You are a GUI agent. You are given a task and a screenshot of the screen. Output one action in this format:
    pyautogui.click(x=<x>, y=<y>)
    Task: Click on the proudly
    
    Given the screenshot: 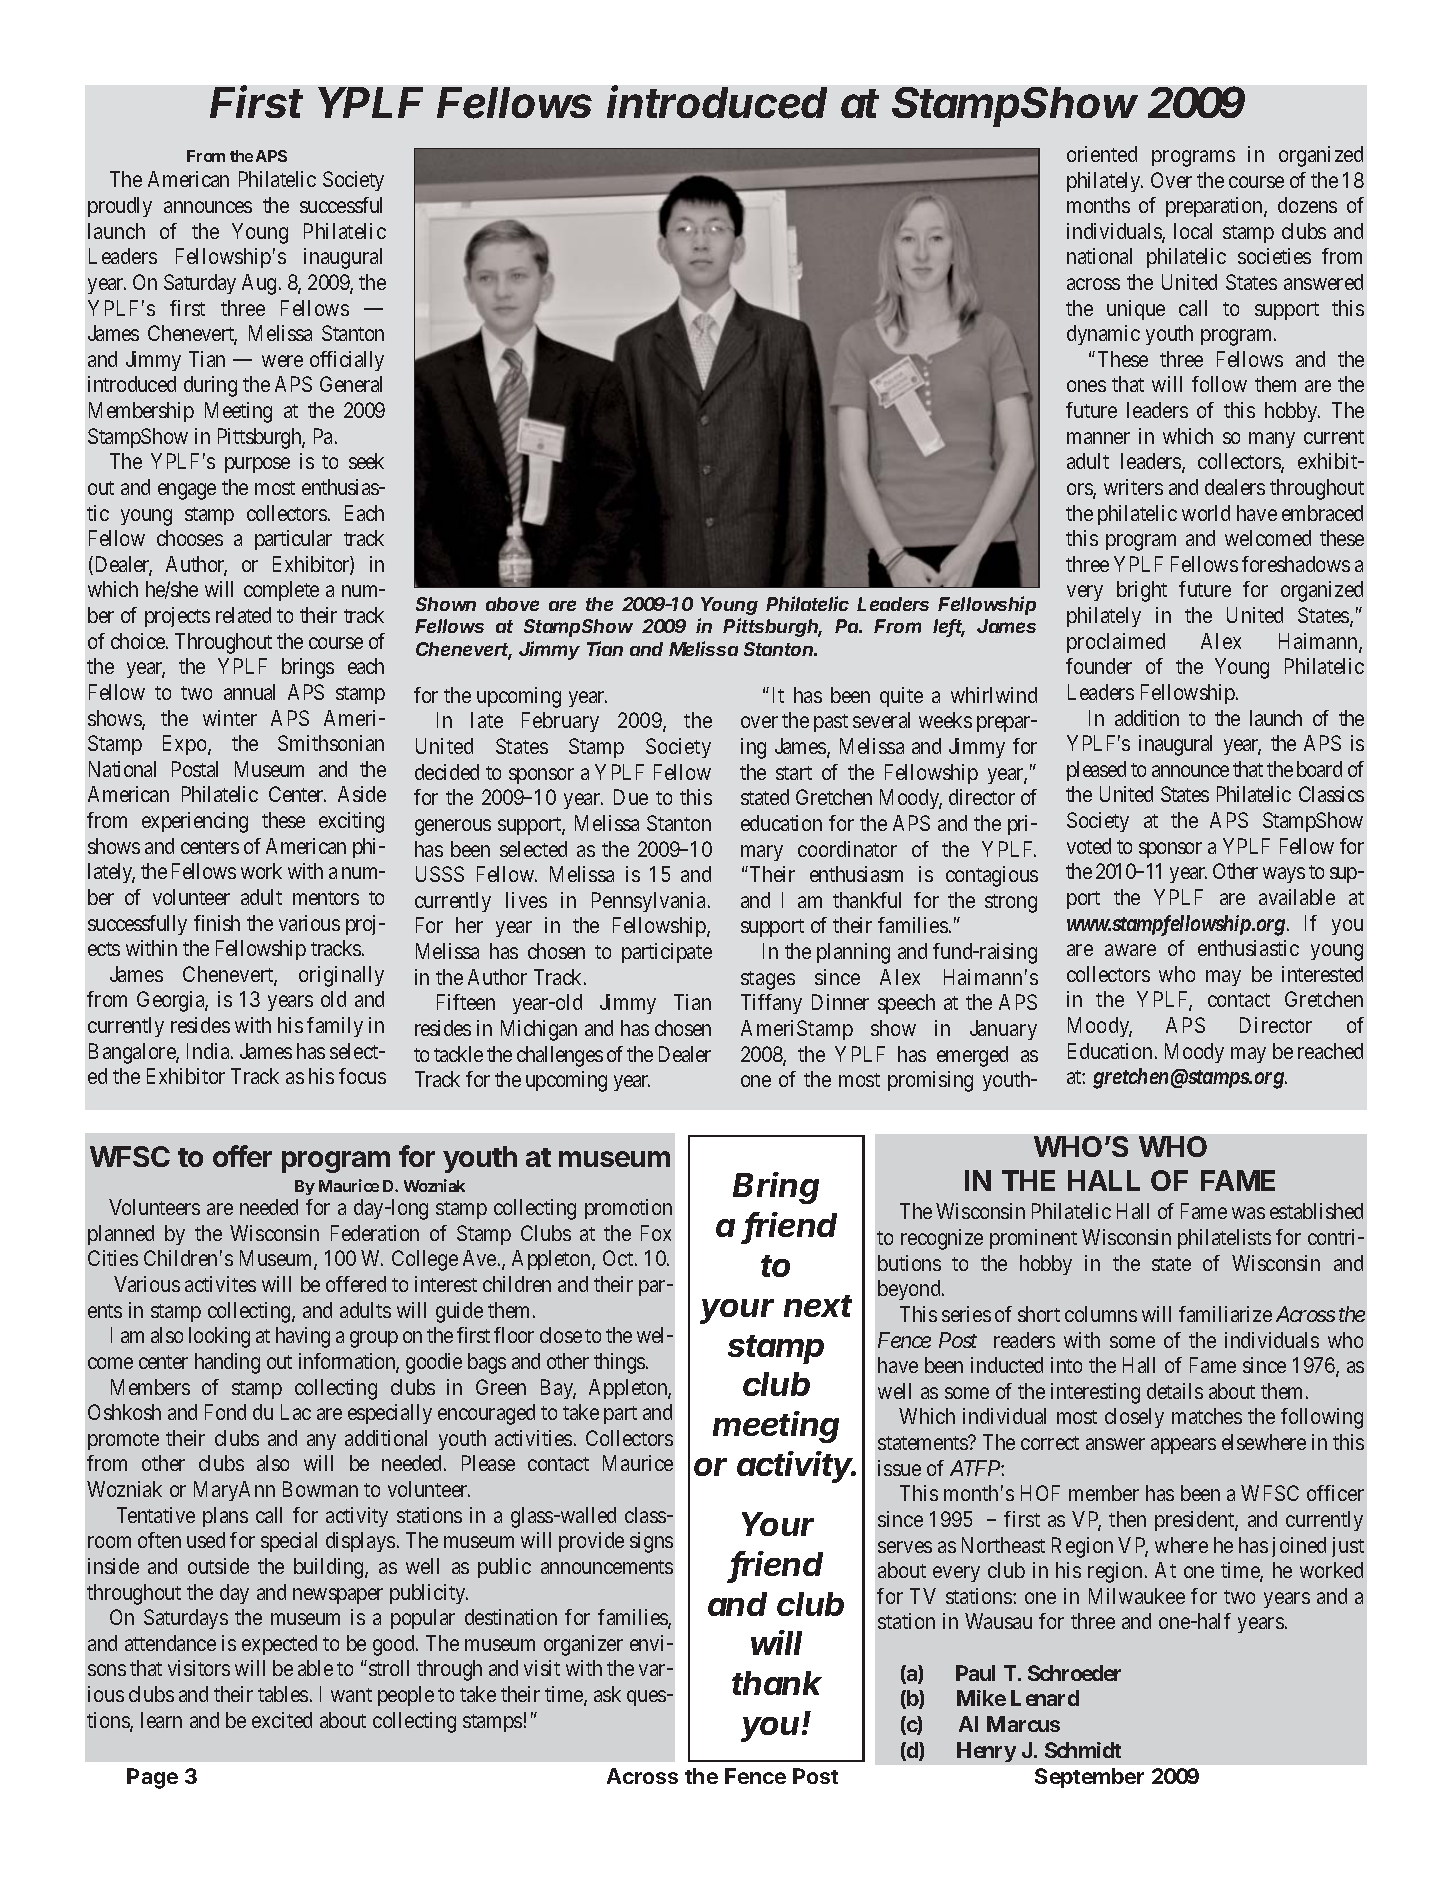 What is the action you would take?
    pyautogui.click(x=120, y=207)
